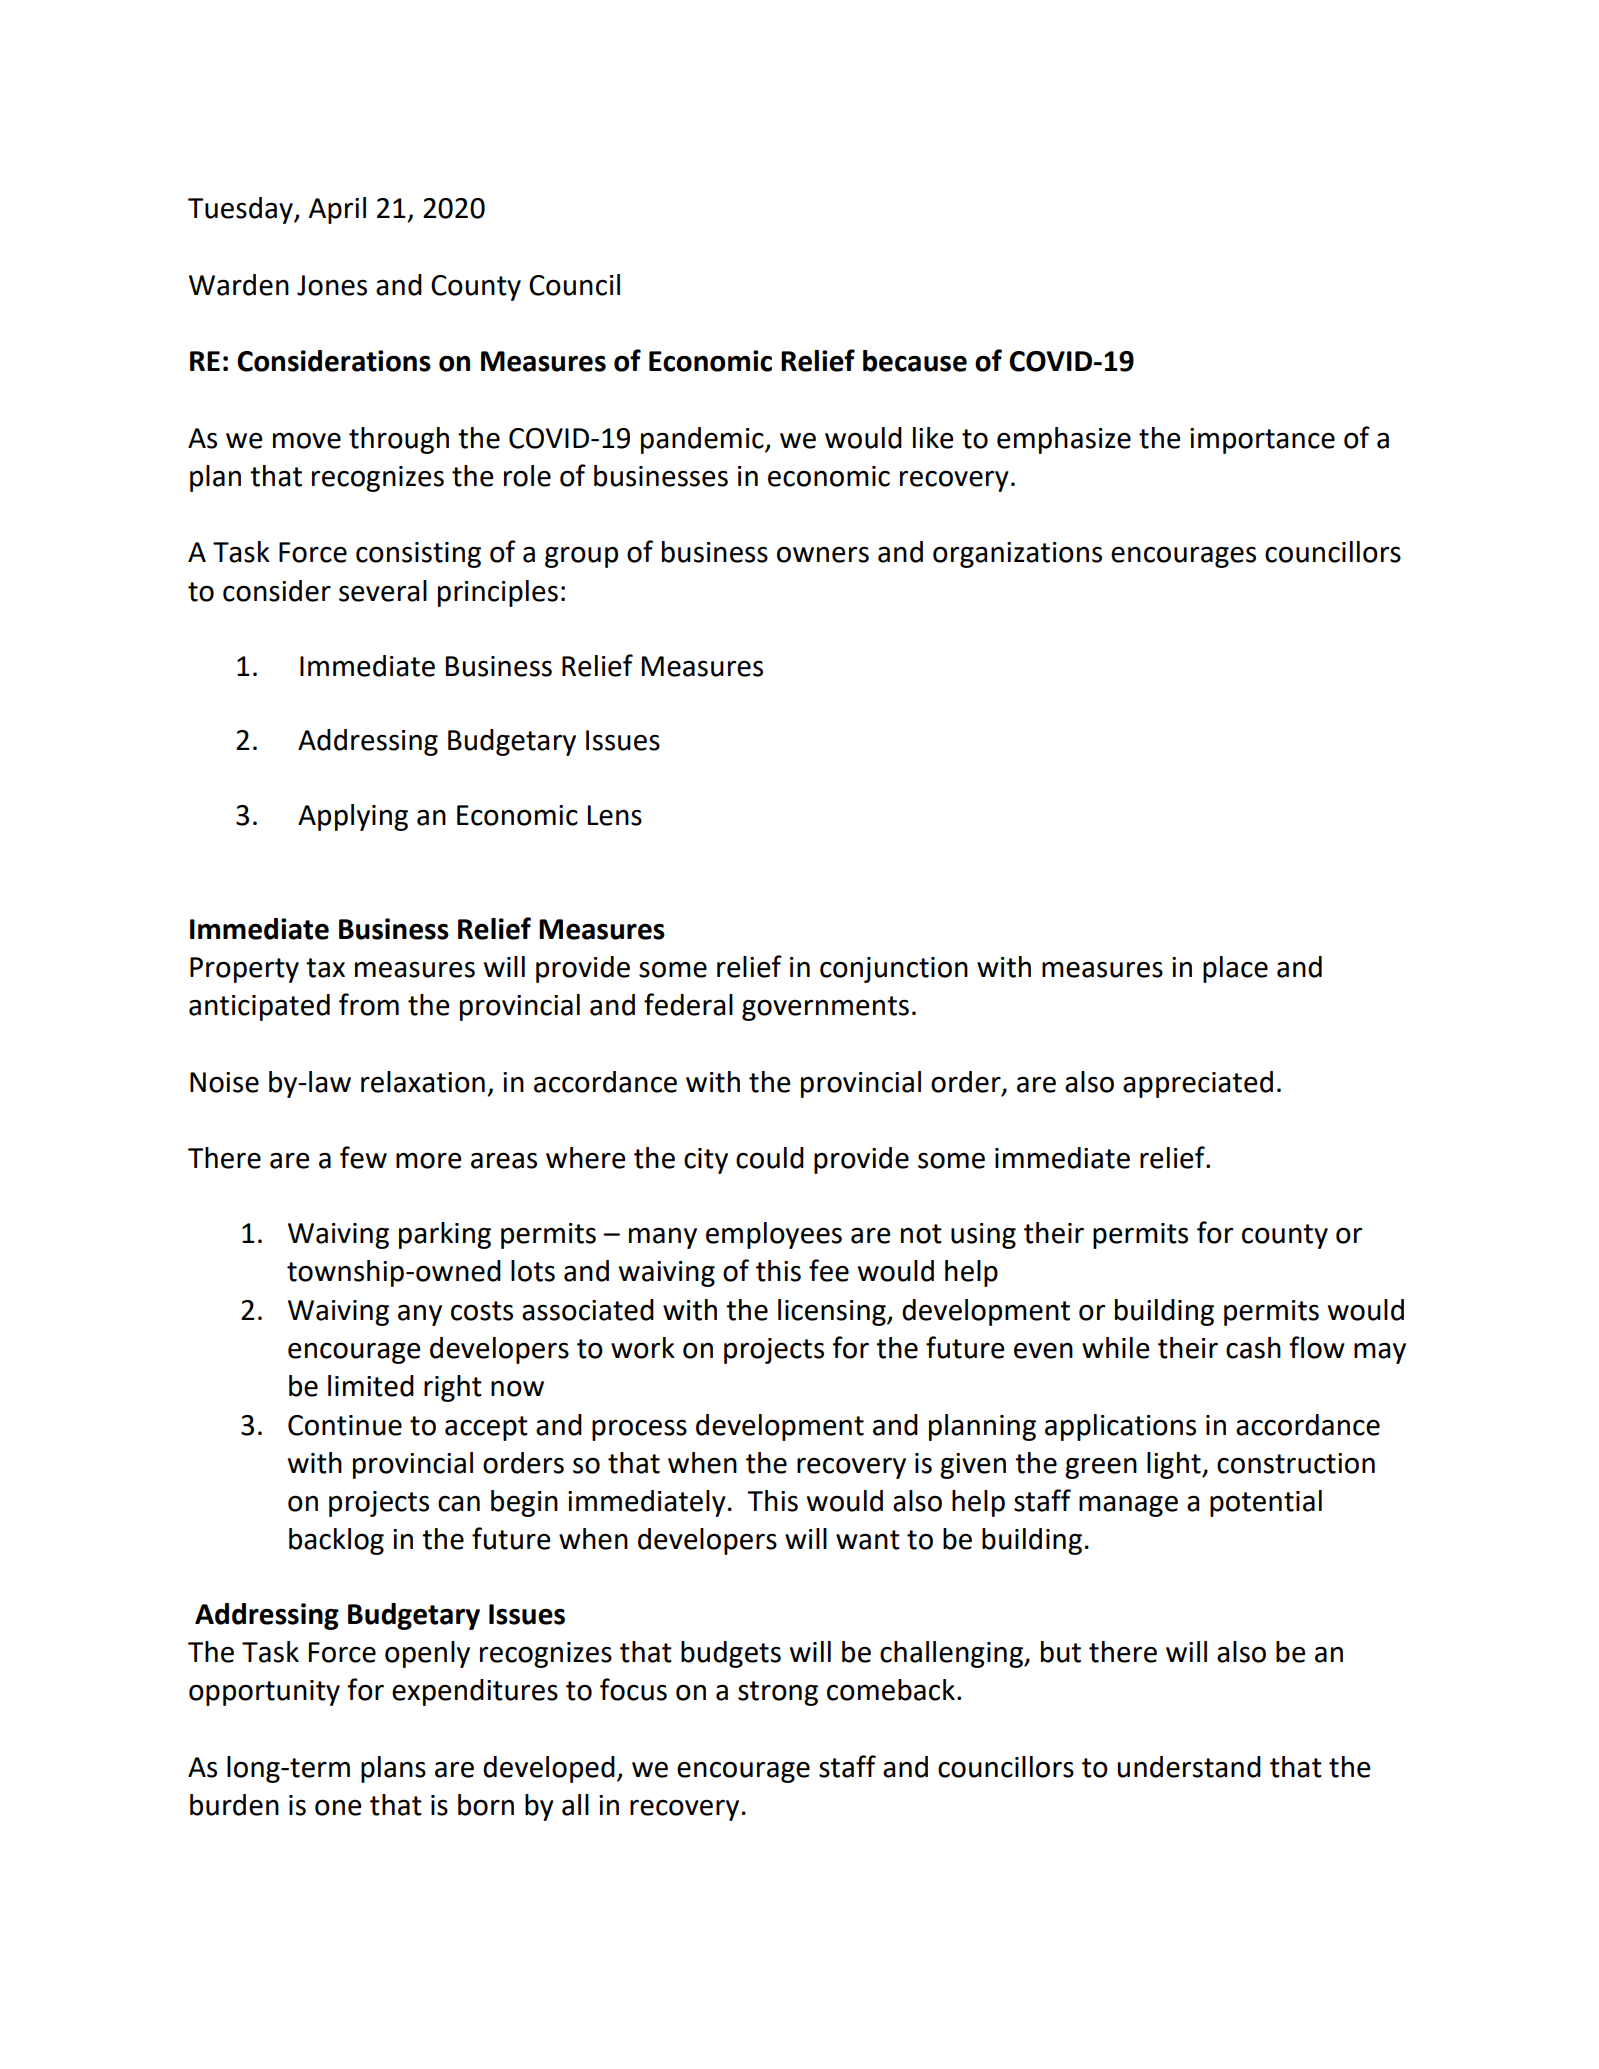 This page has height=2069, width=1599. What do you see at coordinates (1235, 969) in the page?
I see `place` at bounding box center [1235, 969].
